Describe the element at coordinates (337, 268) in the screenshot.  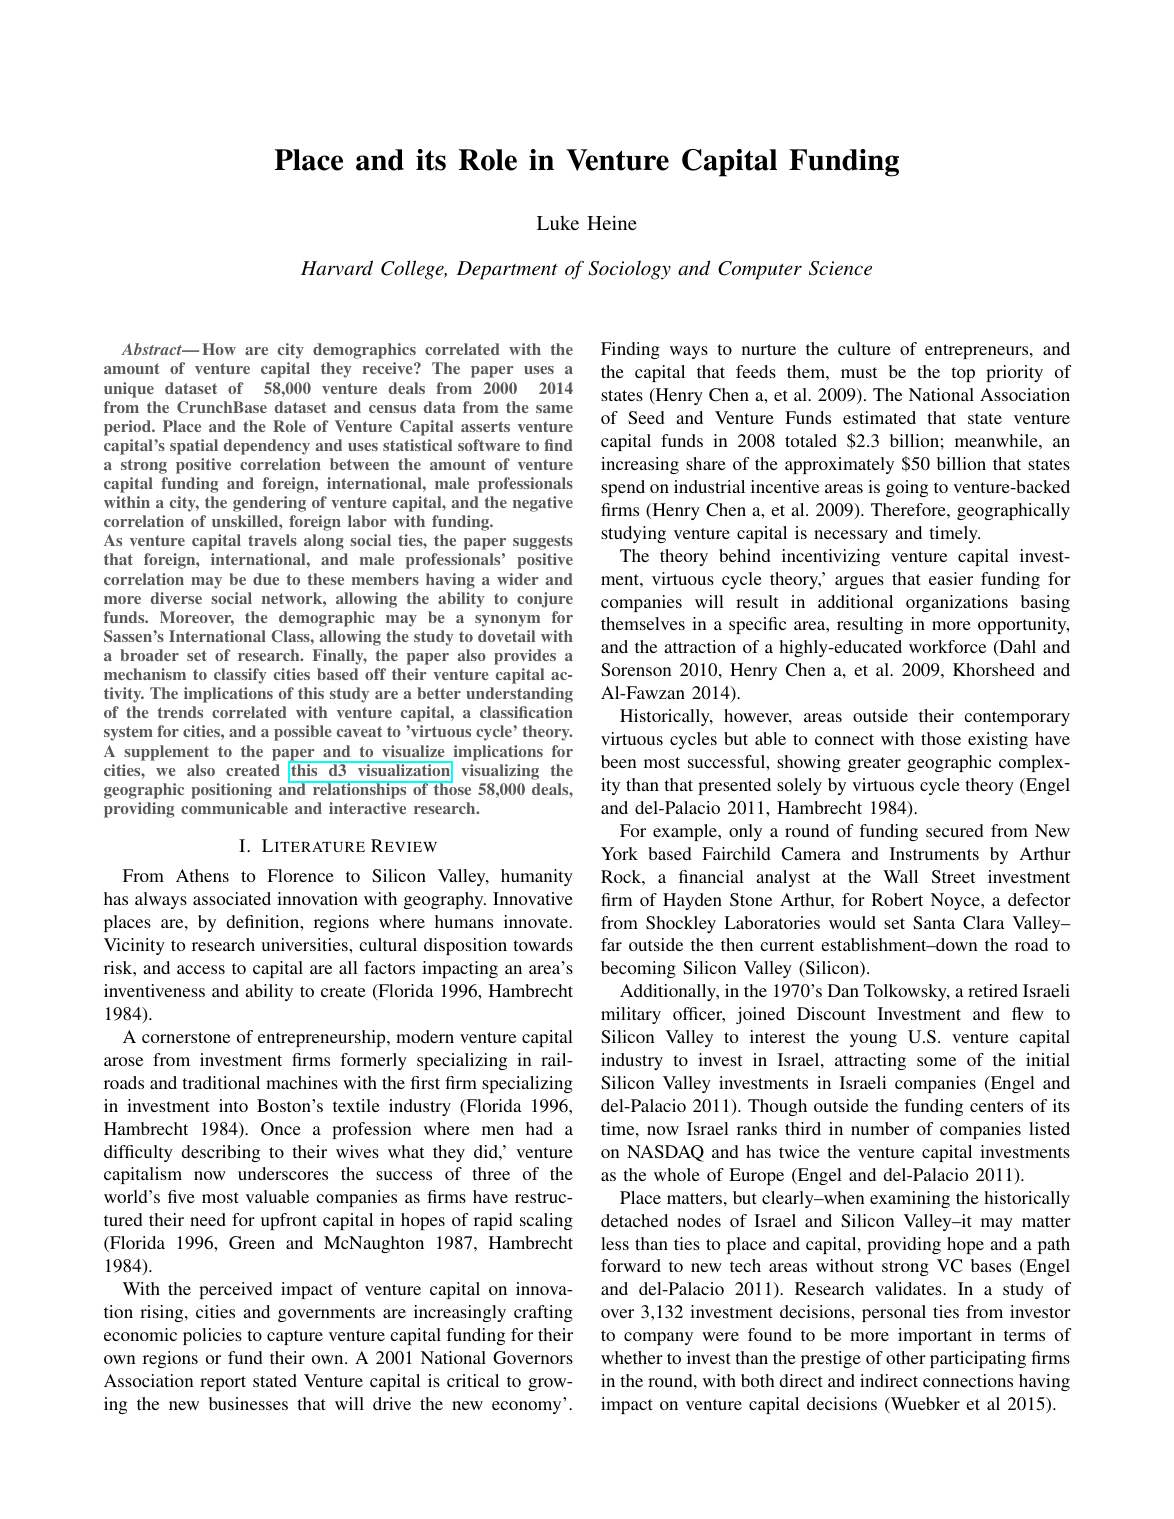
I see `Harvard` at that location.
